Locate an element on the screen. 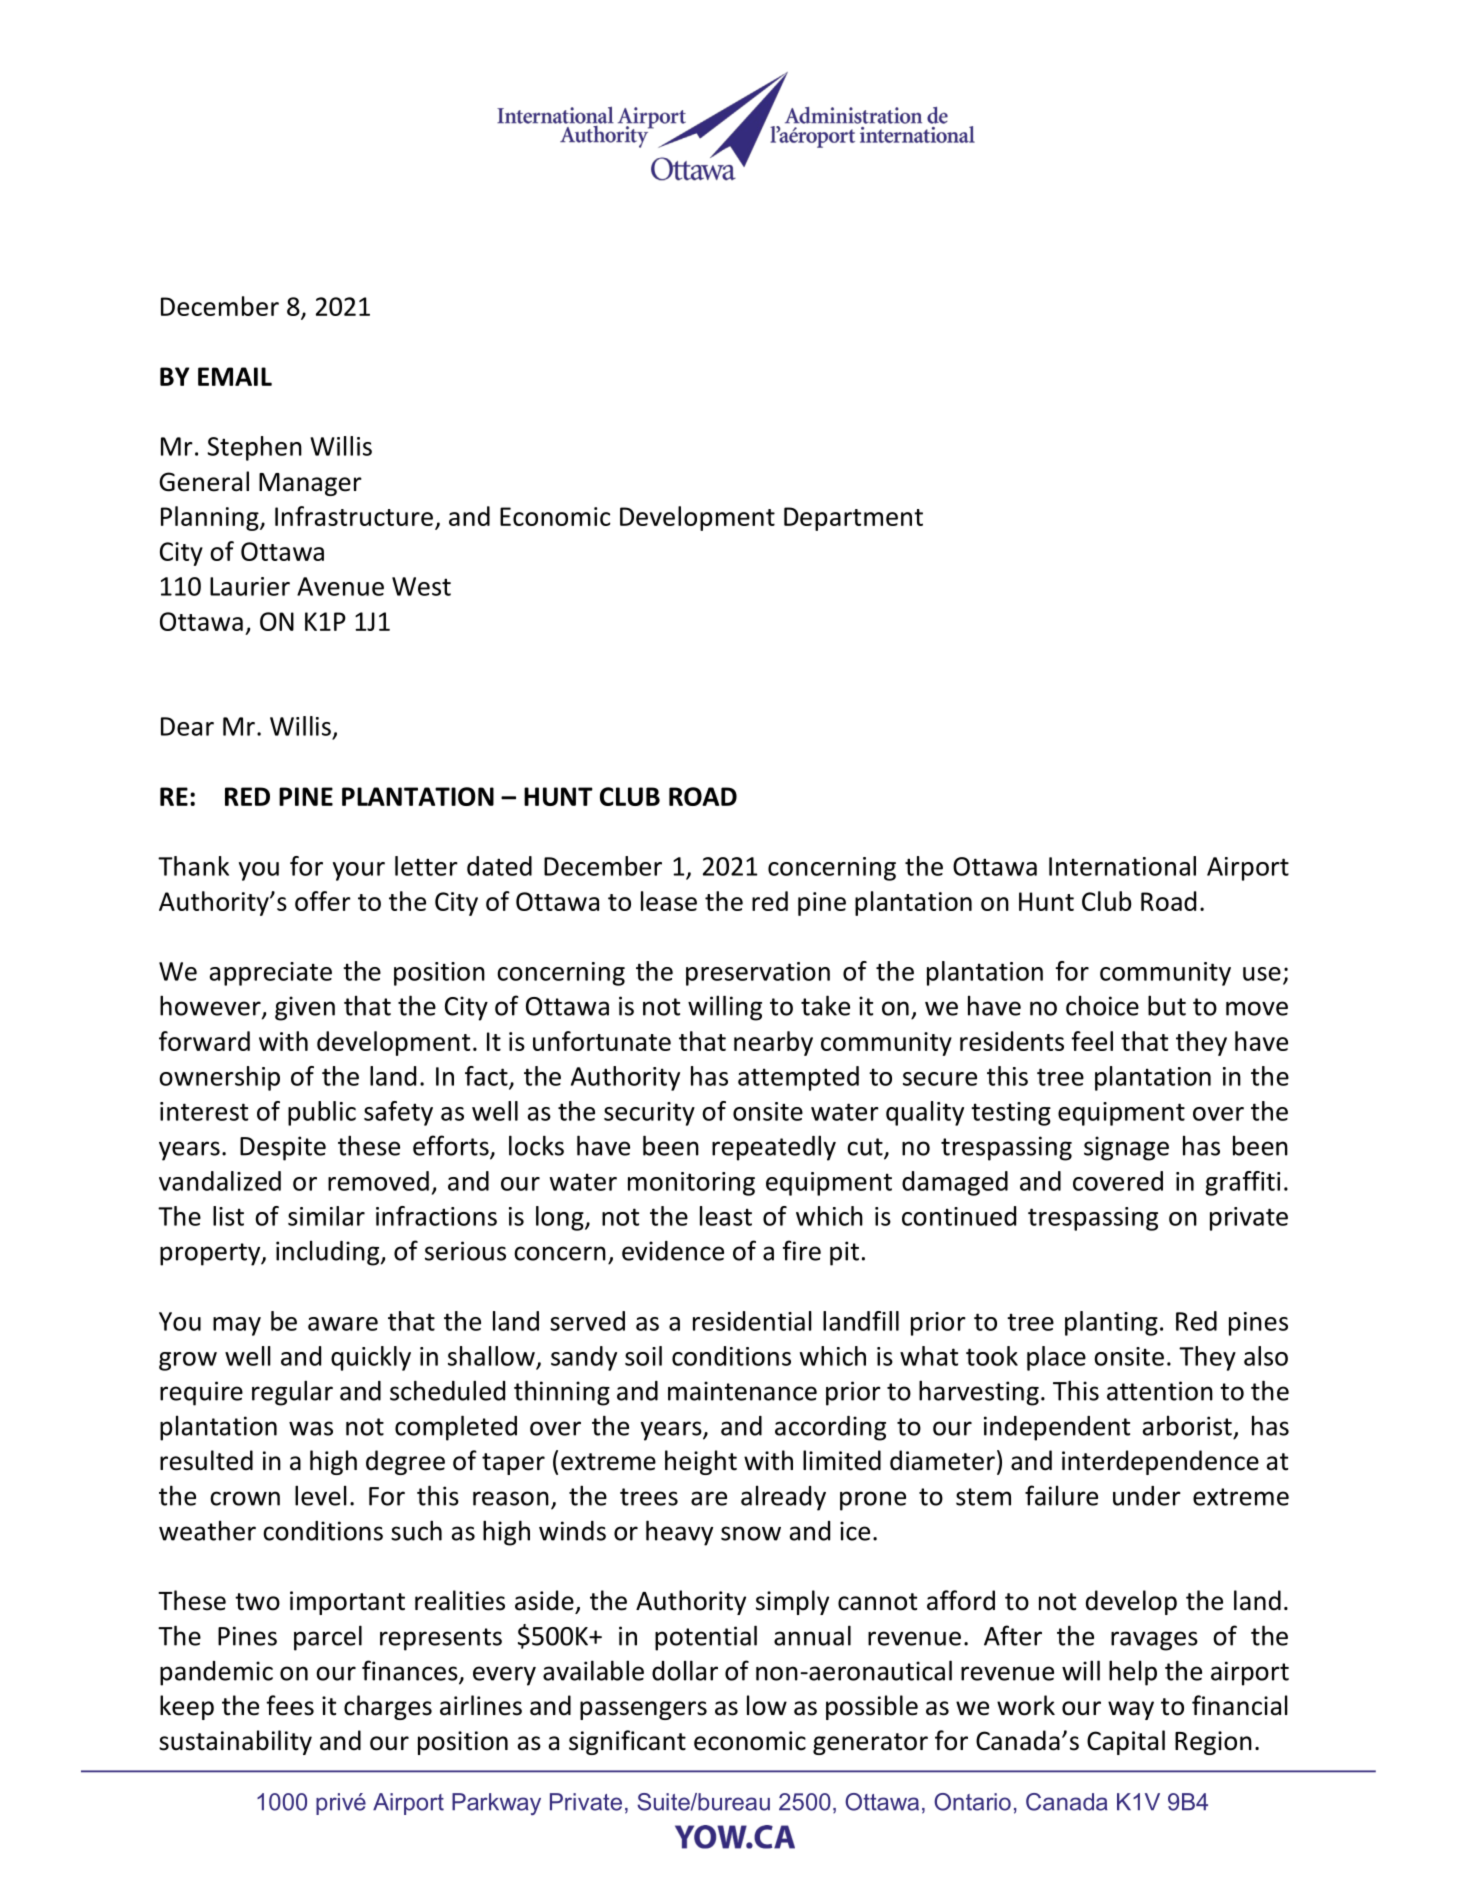  Department is located at coordinates (853, 519).
